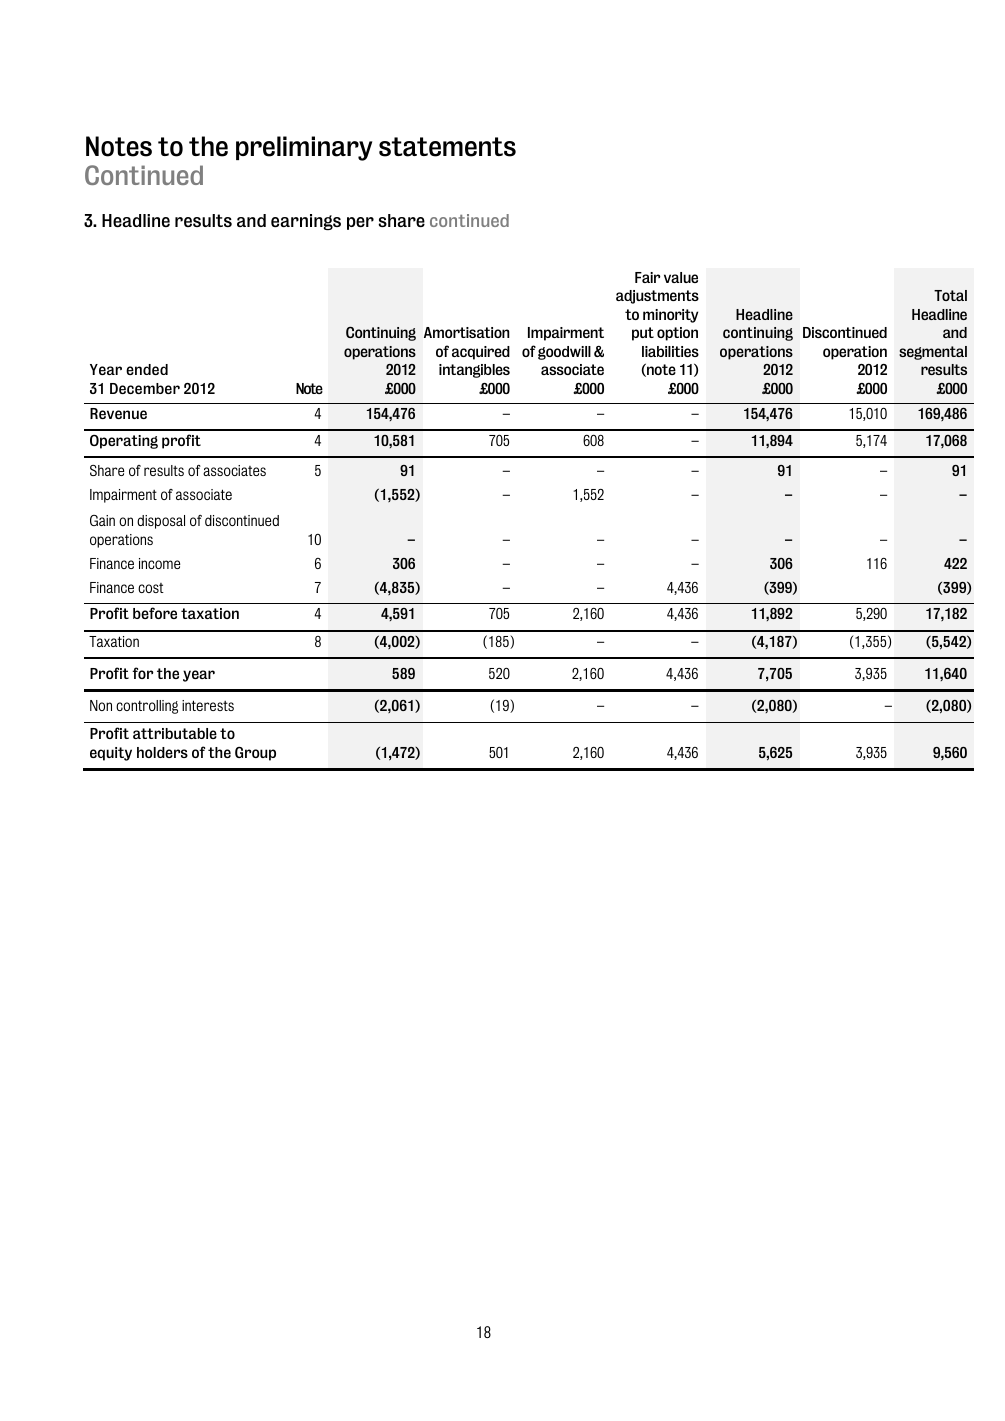  What do you see at coordinates (124, 442) in the screenshot?
I see `Operating` at bounding box center [124, 442].
